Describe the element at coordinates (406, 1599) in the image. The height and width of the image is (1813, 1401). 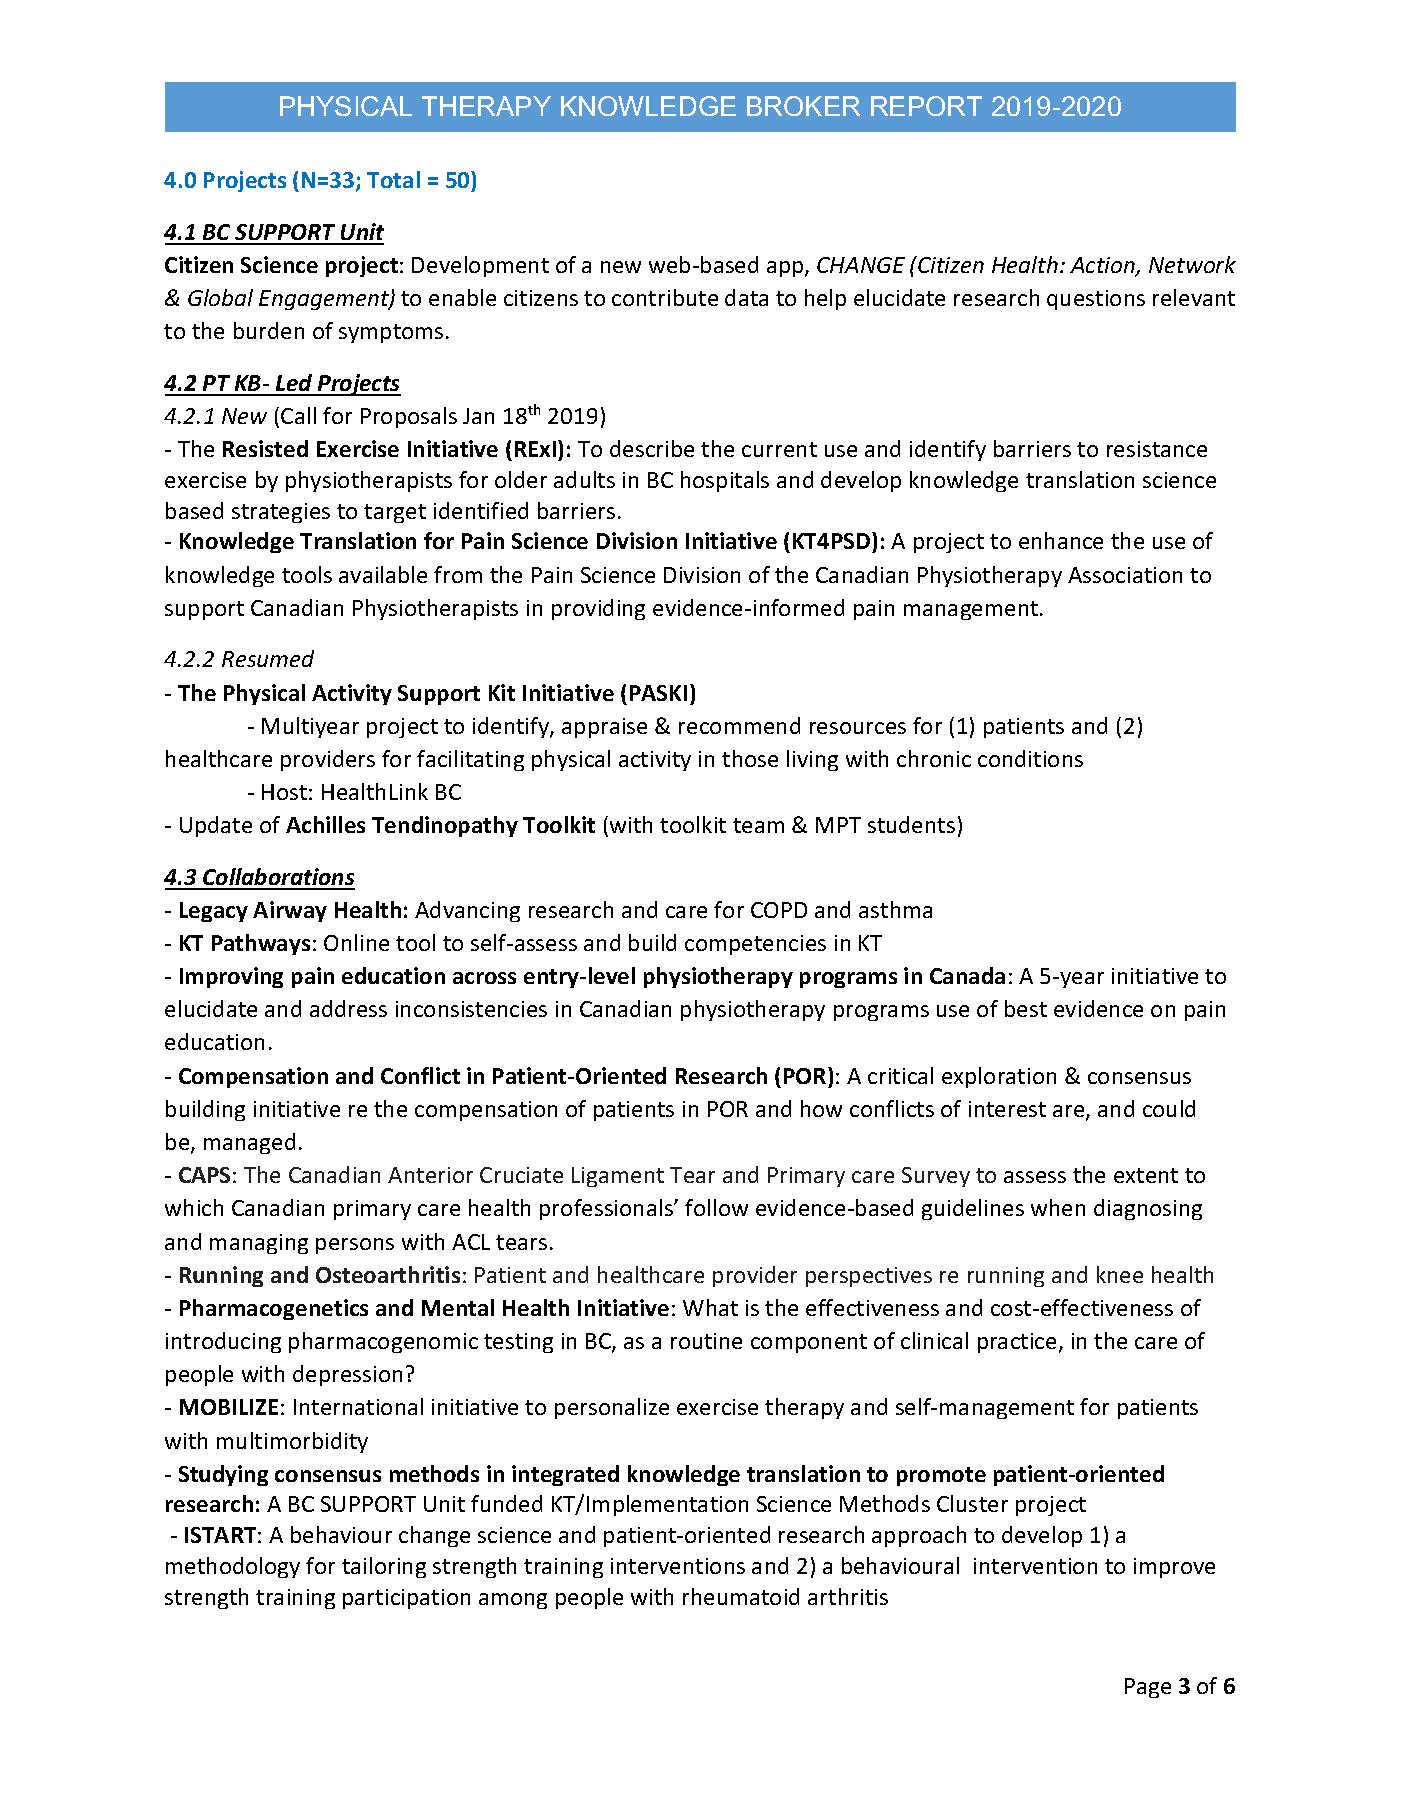
I see `participation` at that location.
